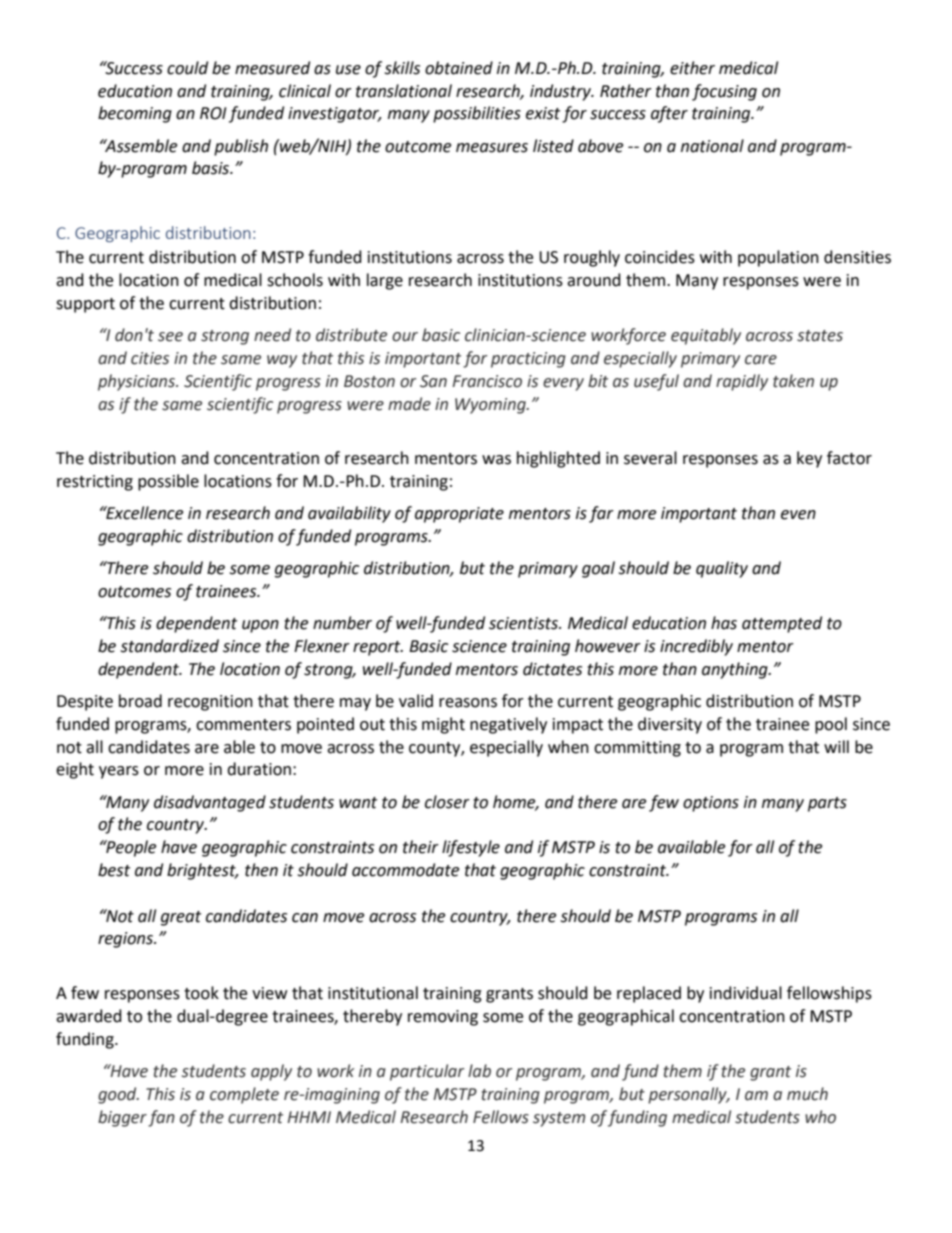 Image resolution: width=952 pixels, height=1233 pixels. What do you see at coordinates (807, 1094) in the screenshot?
I see `much` at bounding box center [807, 1094].
